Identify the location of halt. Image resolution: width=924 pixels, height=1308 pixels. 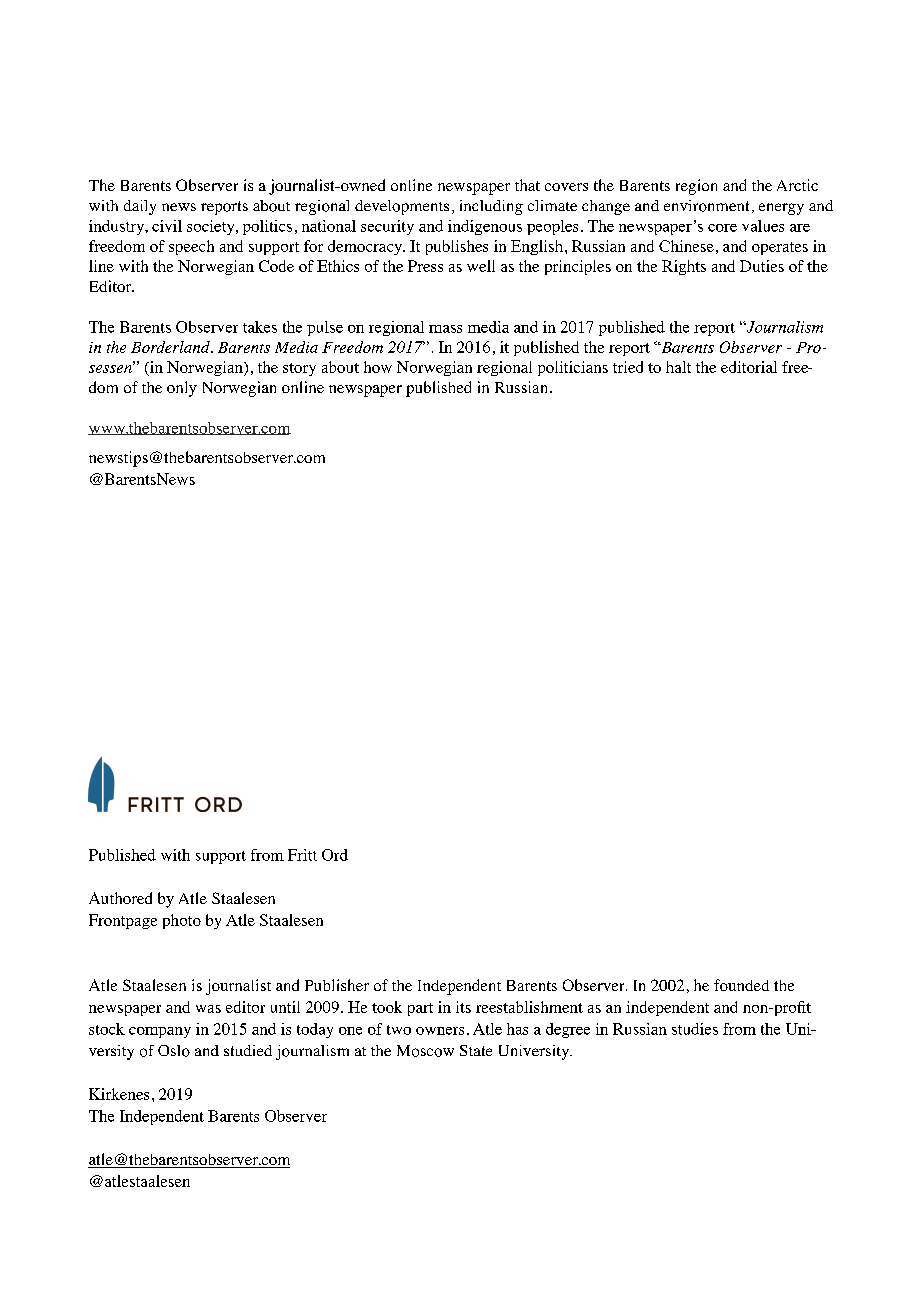
(678, 367).
